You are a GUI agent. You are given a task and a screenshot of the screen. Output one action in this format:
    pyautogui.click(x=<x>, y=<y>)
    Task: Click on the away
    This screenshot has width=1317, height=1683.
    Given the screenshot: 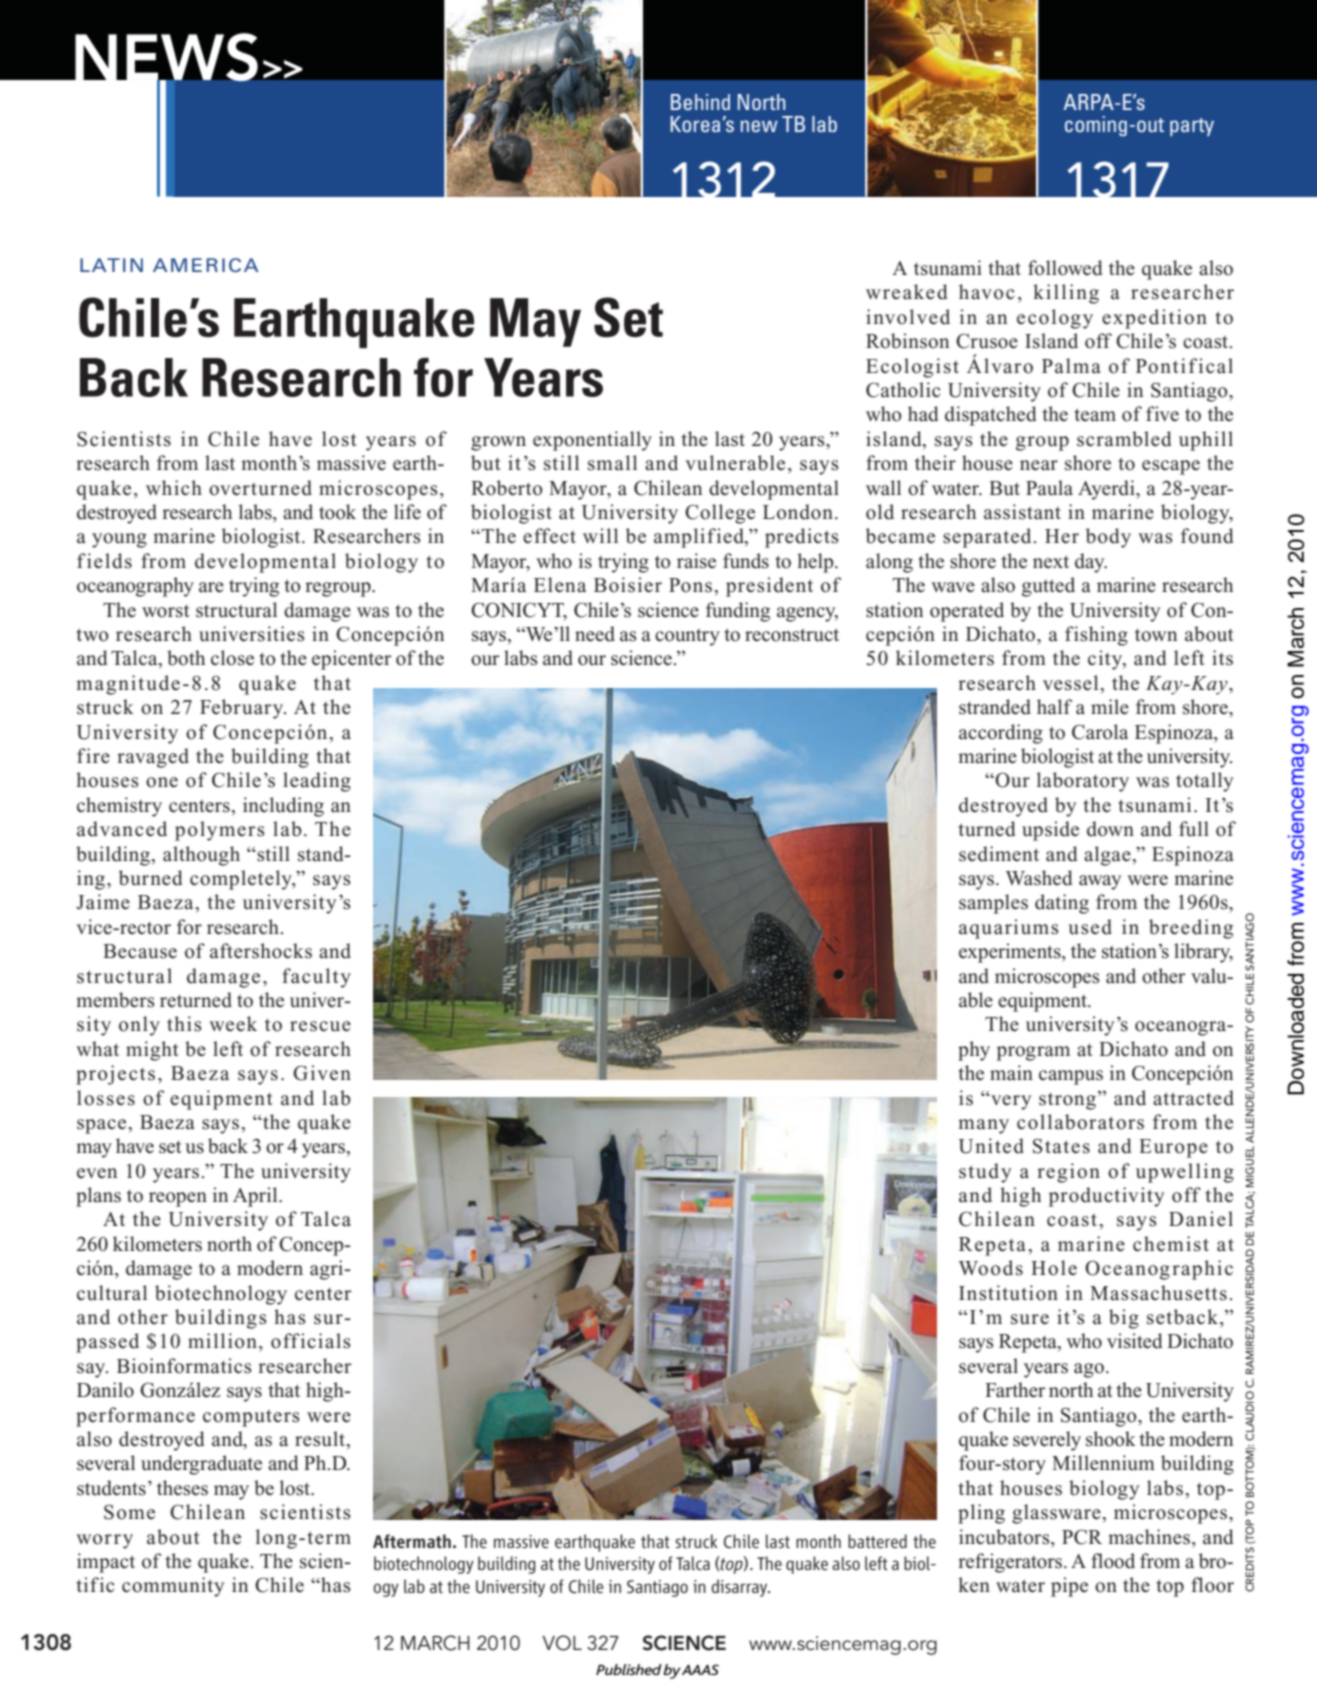 What is the action you would take?
    pyautogui.click(x=1100, y=882)
